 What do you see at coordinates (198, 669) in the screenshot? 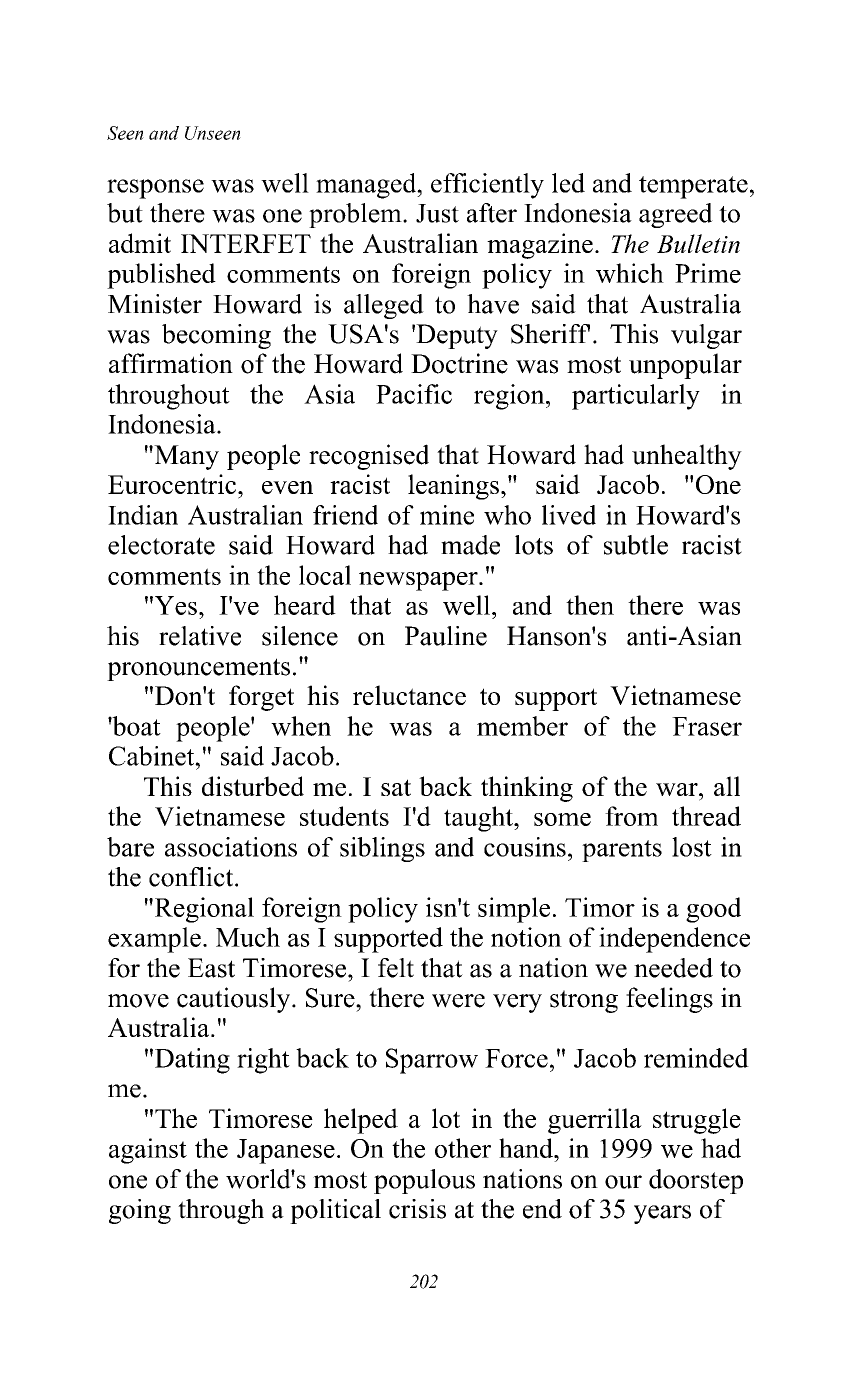
I see `pronouncements` at bounding box center [198, 669].
